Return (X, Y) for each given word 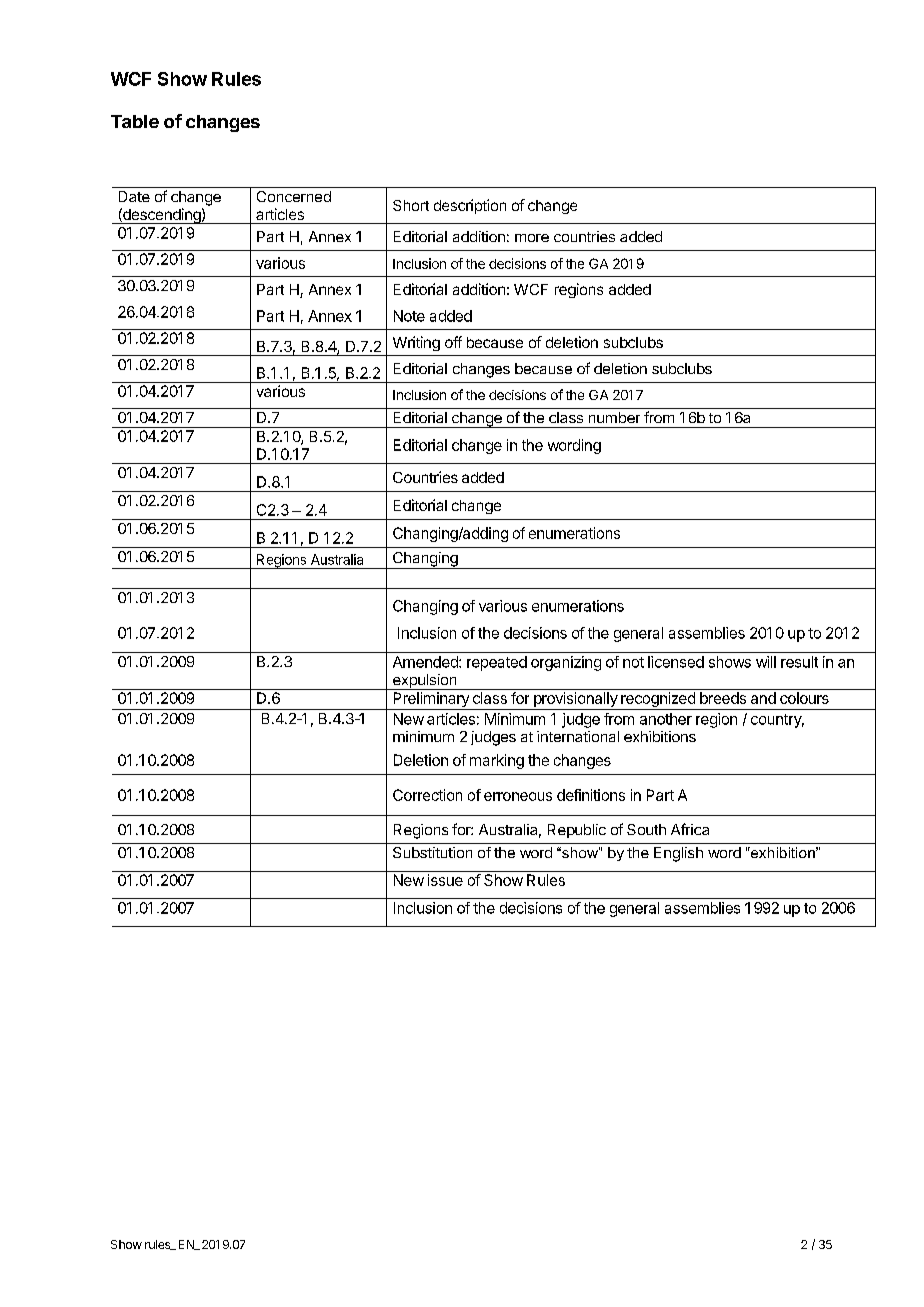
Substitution (432, 852)
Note (409, 316)
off (453, 342)
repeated (497, 663)
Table (135, 121)
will (766, 662)
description (470, 206)
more (532, 238)
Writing (416, 343)
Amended (426, 662)
